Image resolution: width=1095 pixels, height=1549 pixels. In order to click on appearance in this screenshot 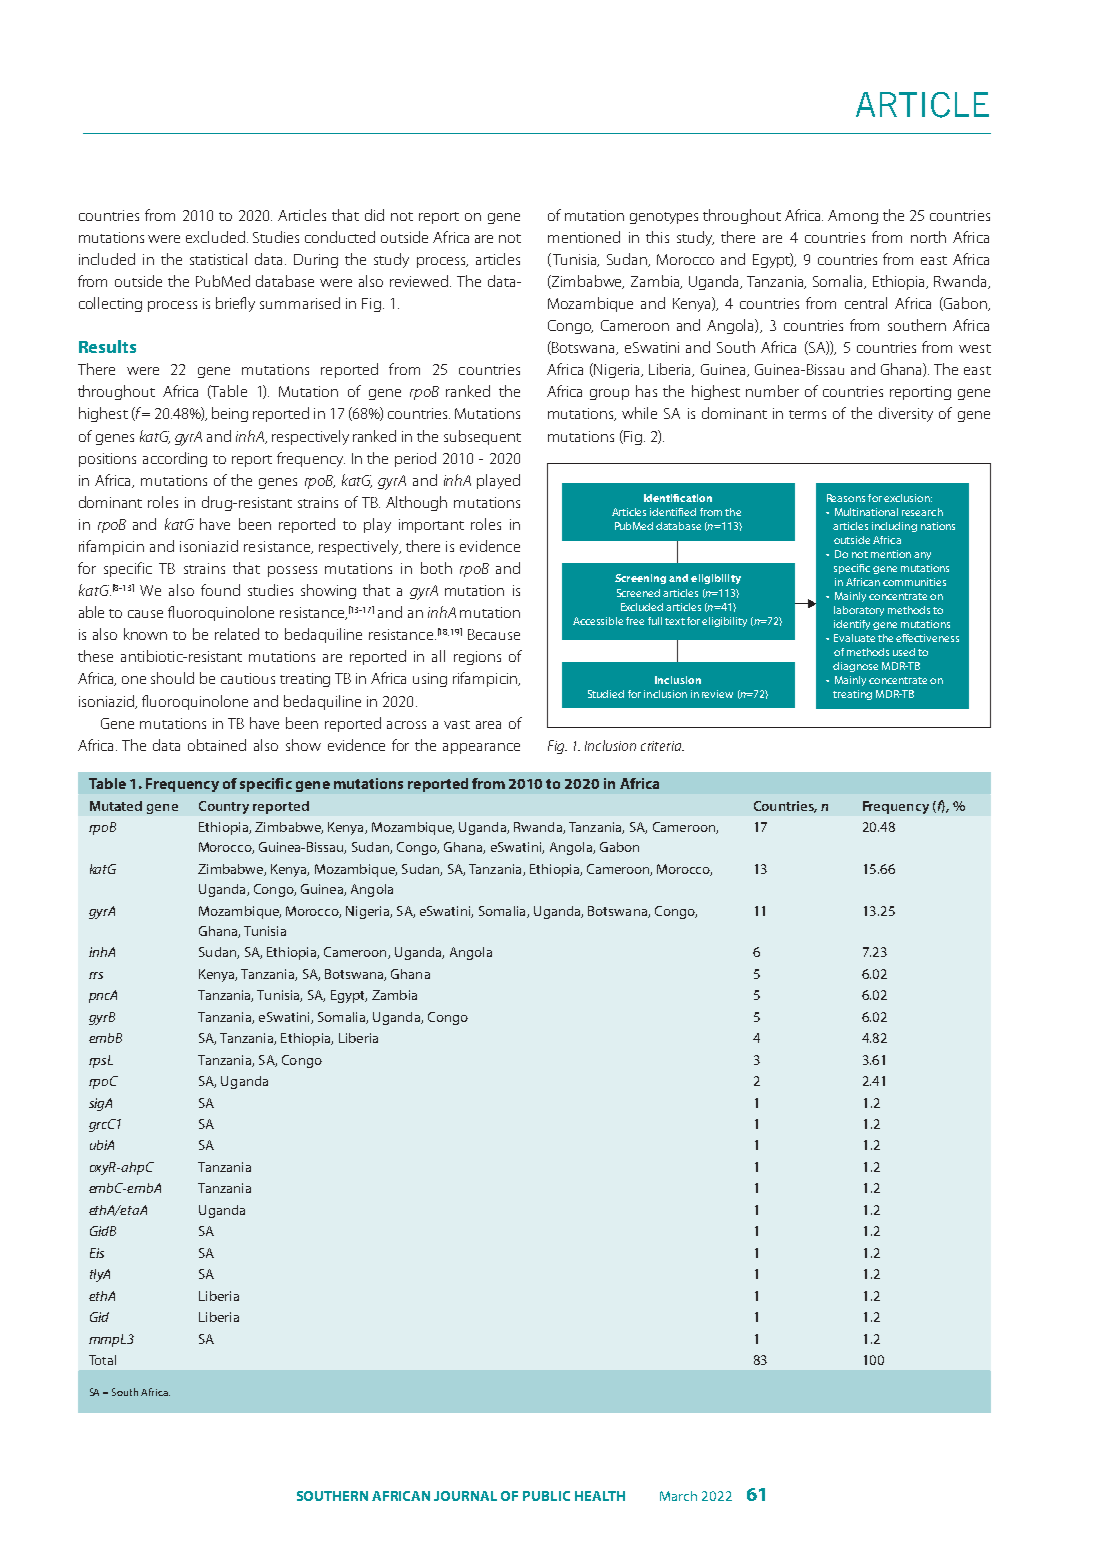, I will do `click(481, 748)`.
